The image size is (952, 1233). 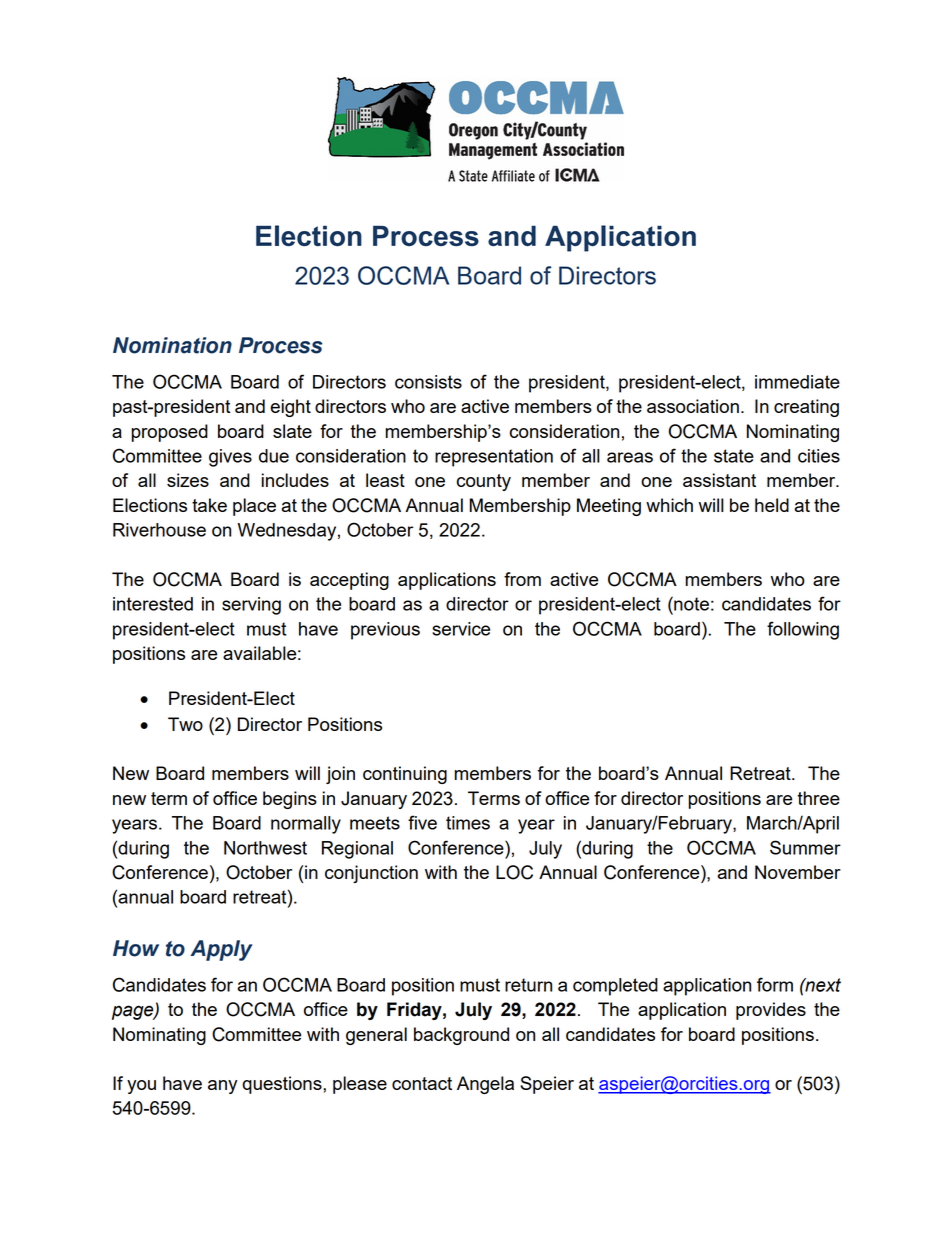 What do you see at coordinates (265, 848) in the screenshot?
I see `Northwest` at bounding box center [265, 848].
